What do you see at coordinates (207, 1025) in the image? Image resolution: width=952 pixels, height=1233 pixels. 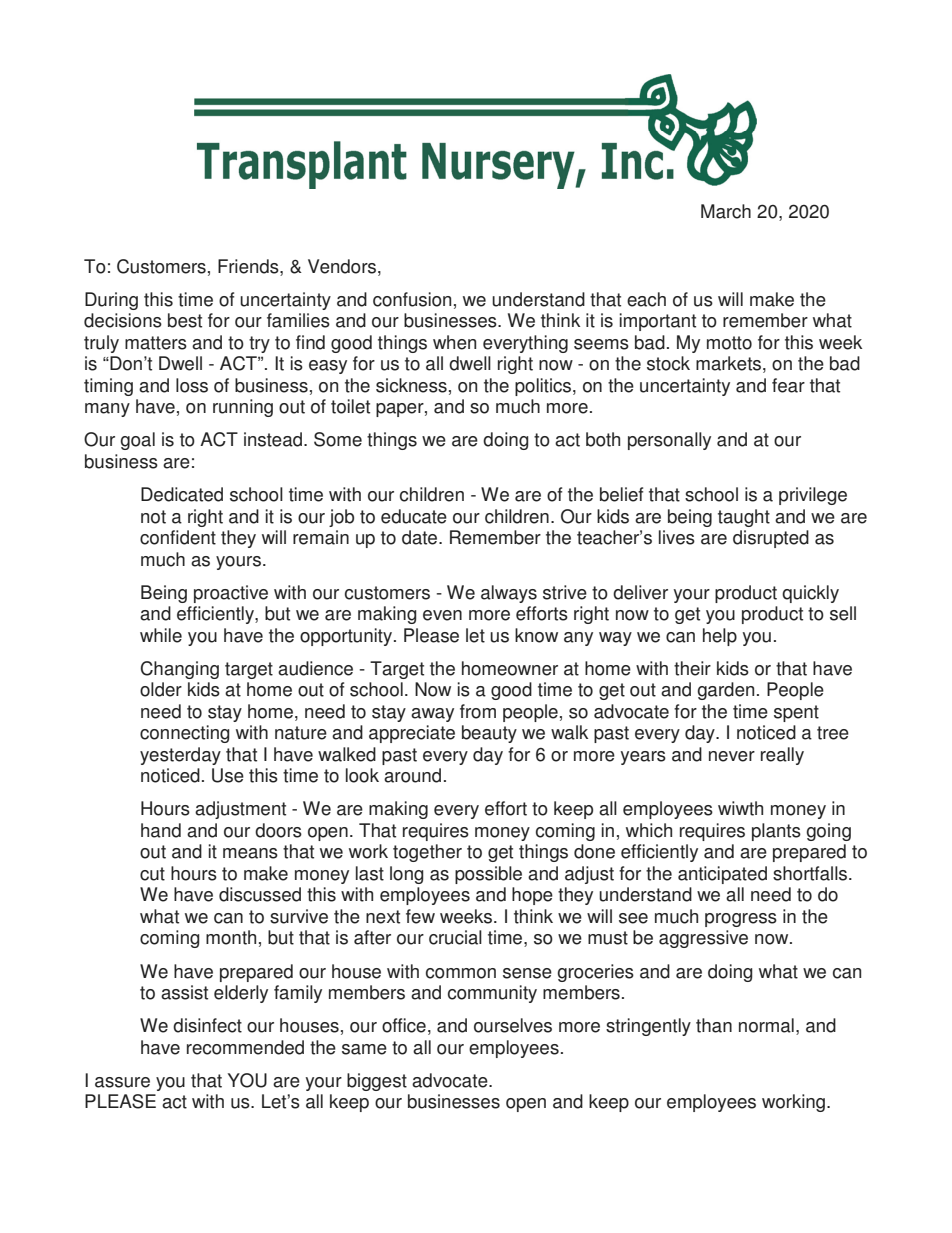 I see `disinfect` at bounding box center [207, 1025].
